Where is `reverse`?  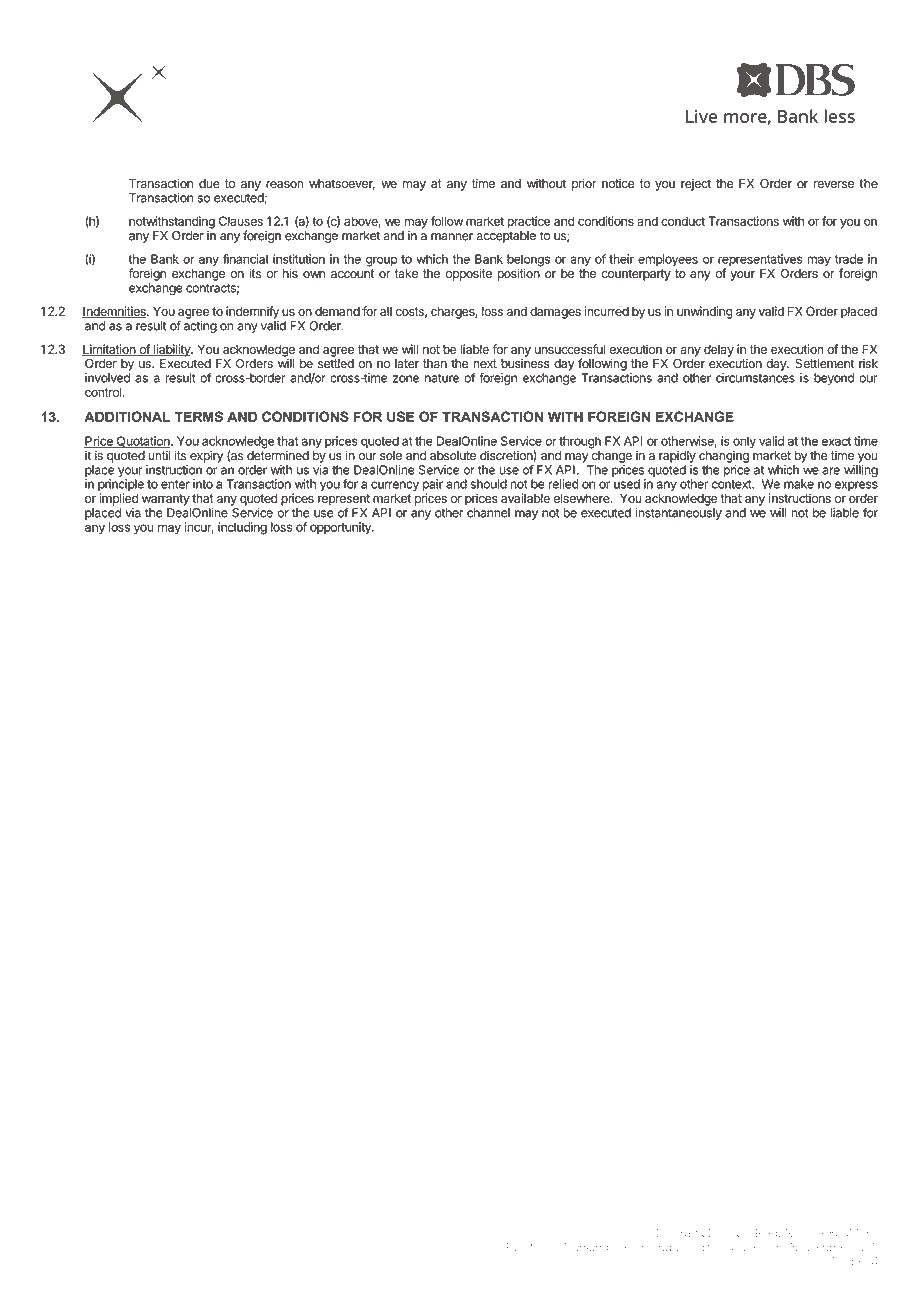 reverse is located at coordinates (834, 185).
